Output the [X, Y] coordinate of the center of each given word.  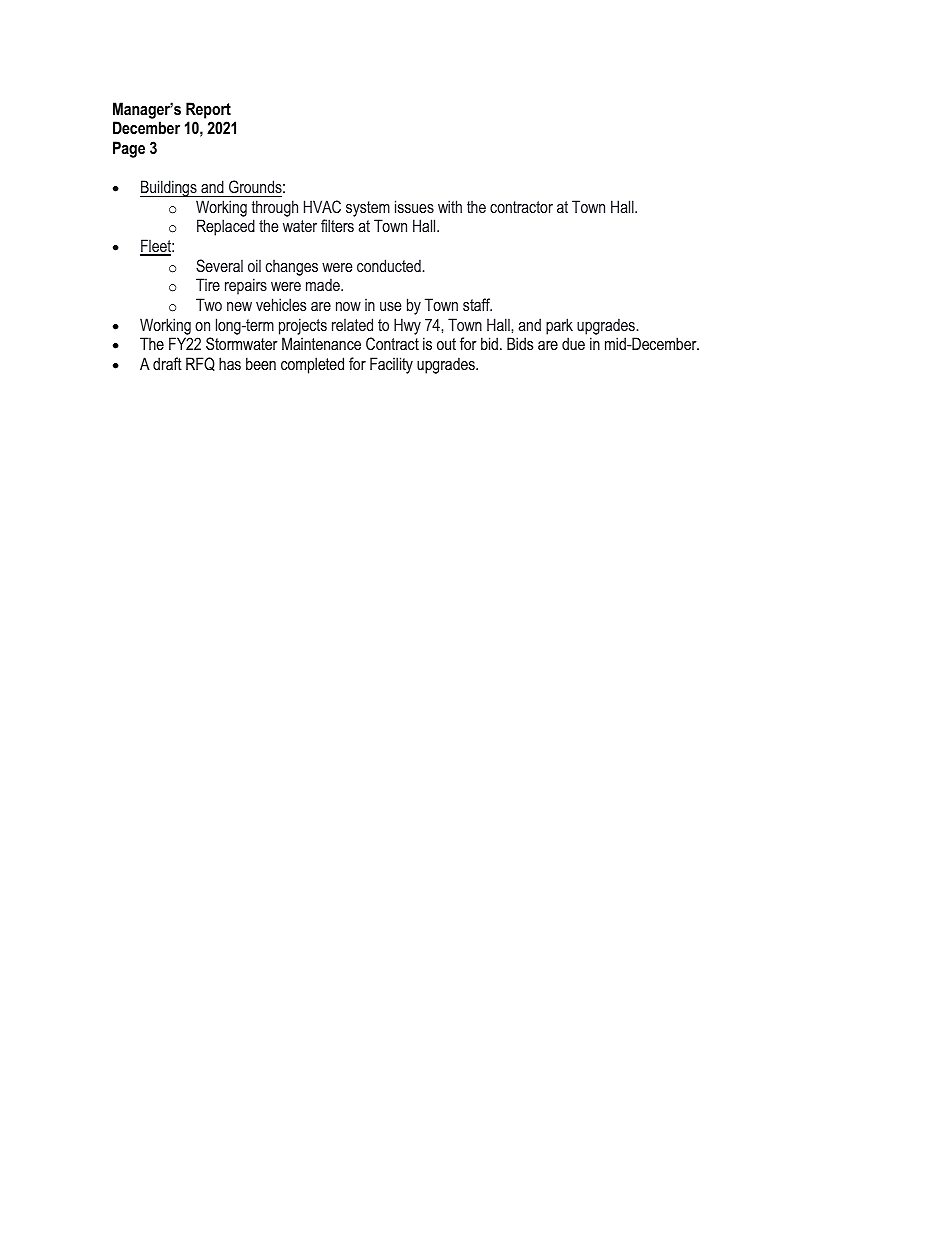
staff [477, 304]
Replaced [226, 227]
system [368, 209]
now [348, 306]
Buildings [169, 188]
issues [414, 206]
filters [337, 225]
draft [167, 363]
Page [129, 149]
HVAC [322, 206]
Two [209, 304]
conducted [390, 265]
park [559, 326]
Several [219, 265]
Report [208, 110]
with [450, 206]
